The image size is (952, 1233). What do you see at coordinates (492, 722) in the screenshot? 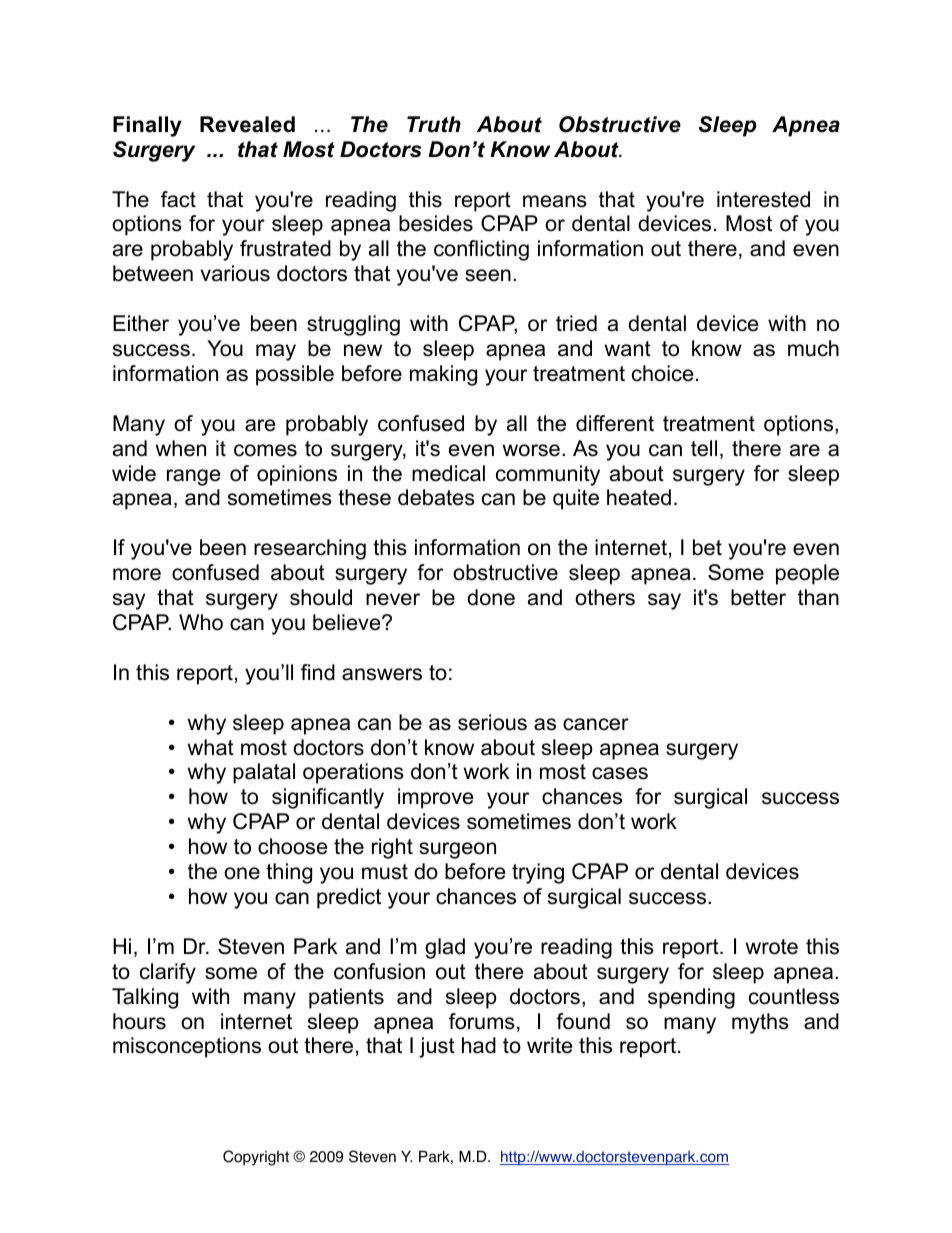
I see `serious` at bounding box center [492, 722].
